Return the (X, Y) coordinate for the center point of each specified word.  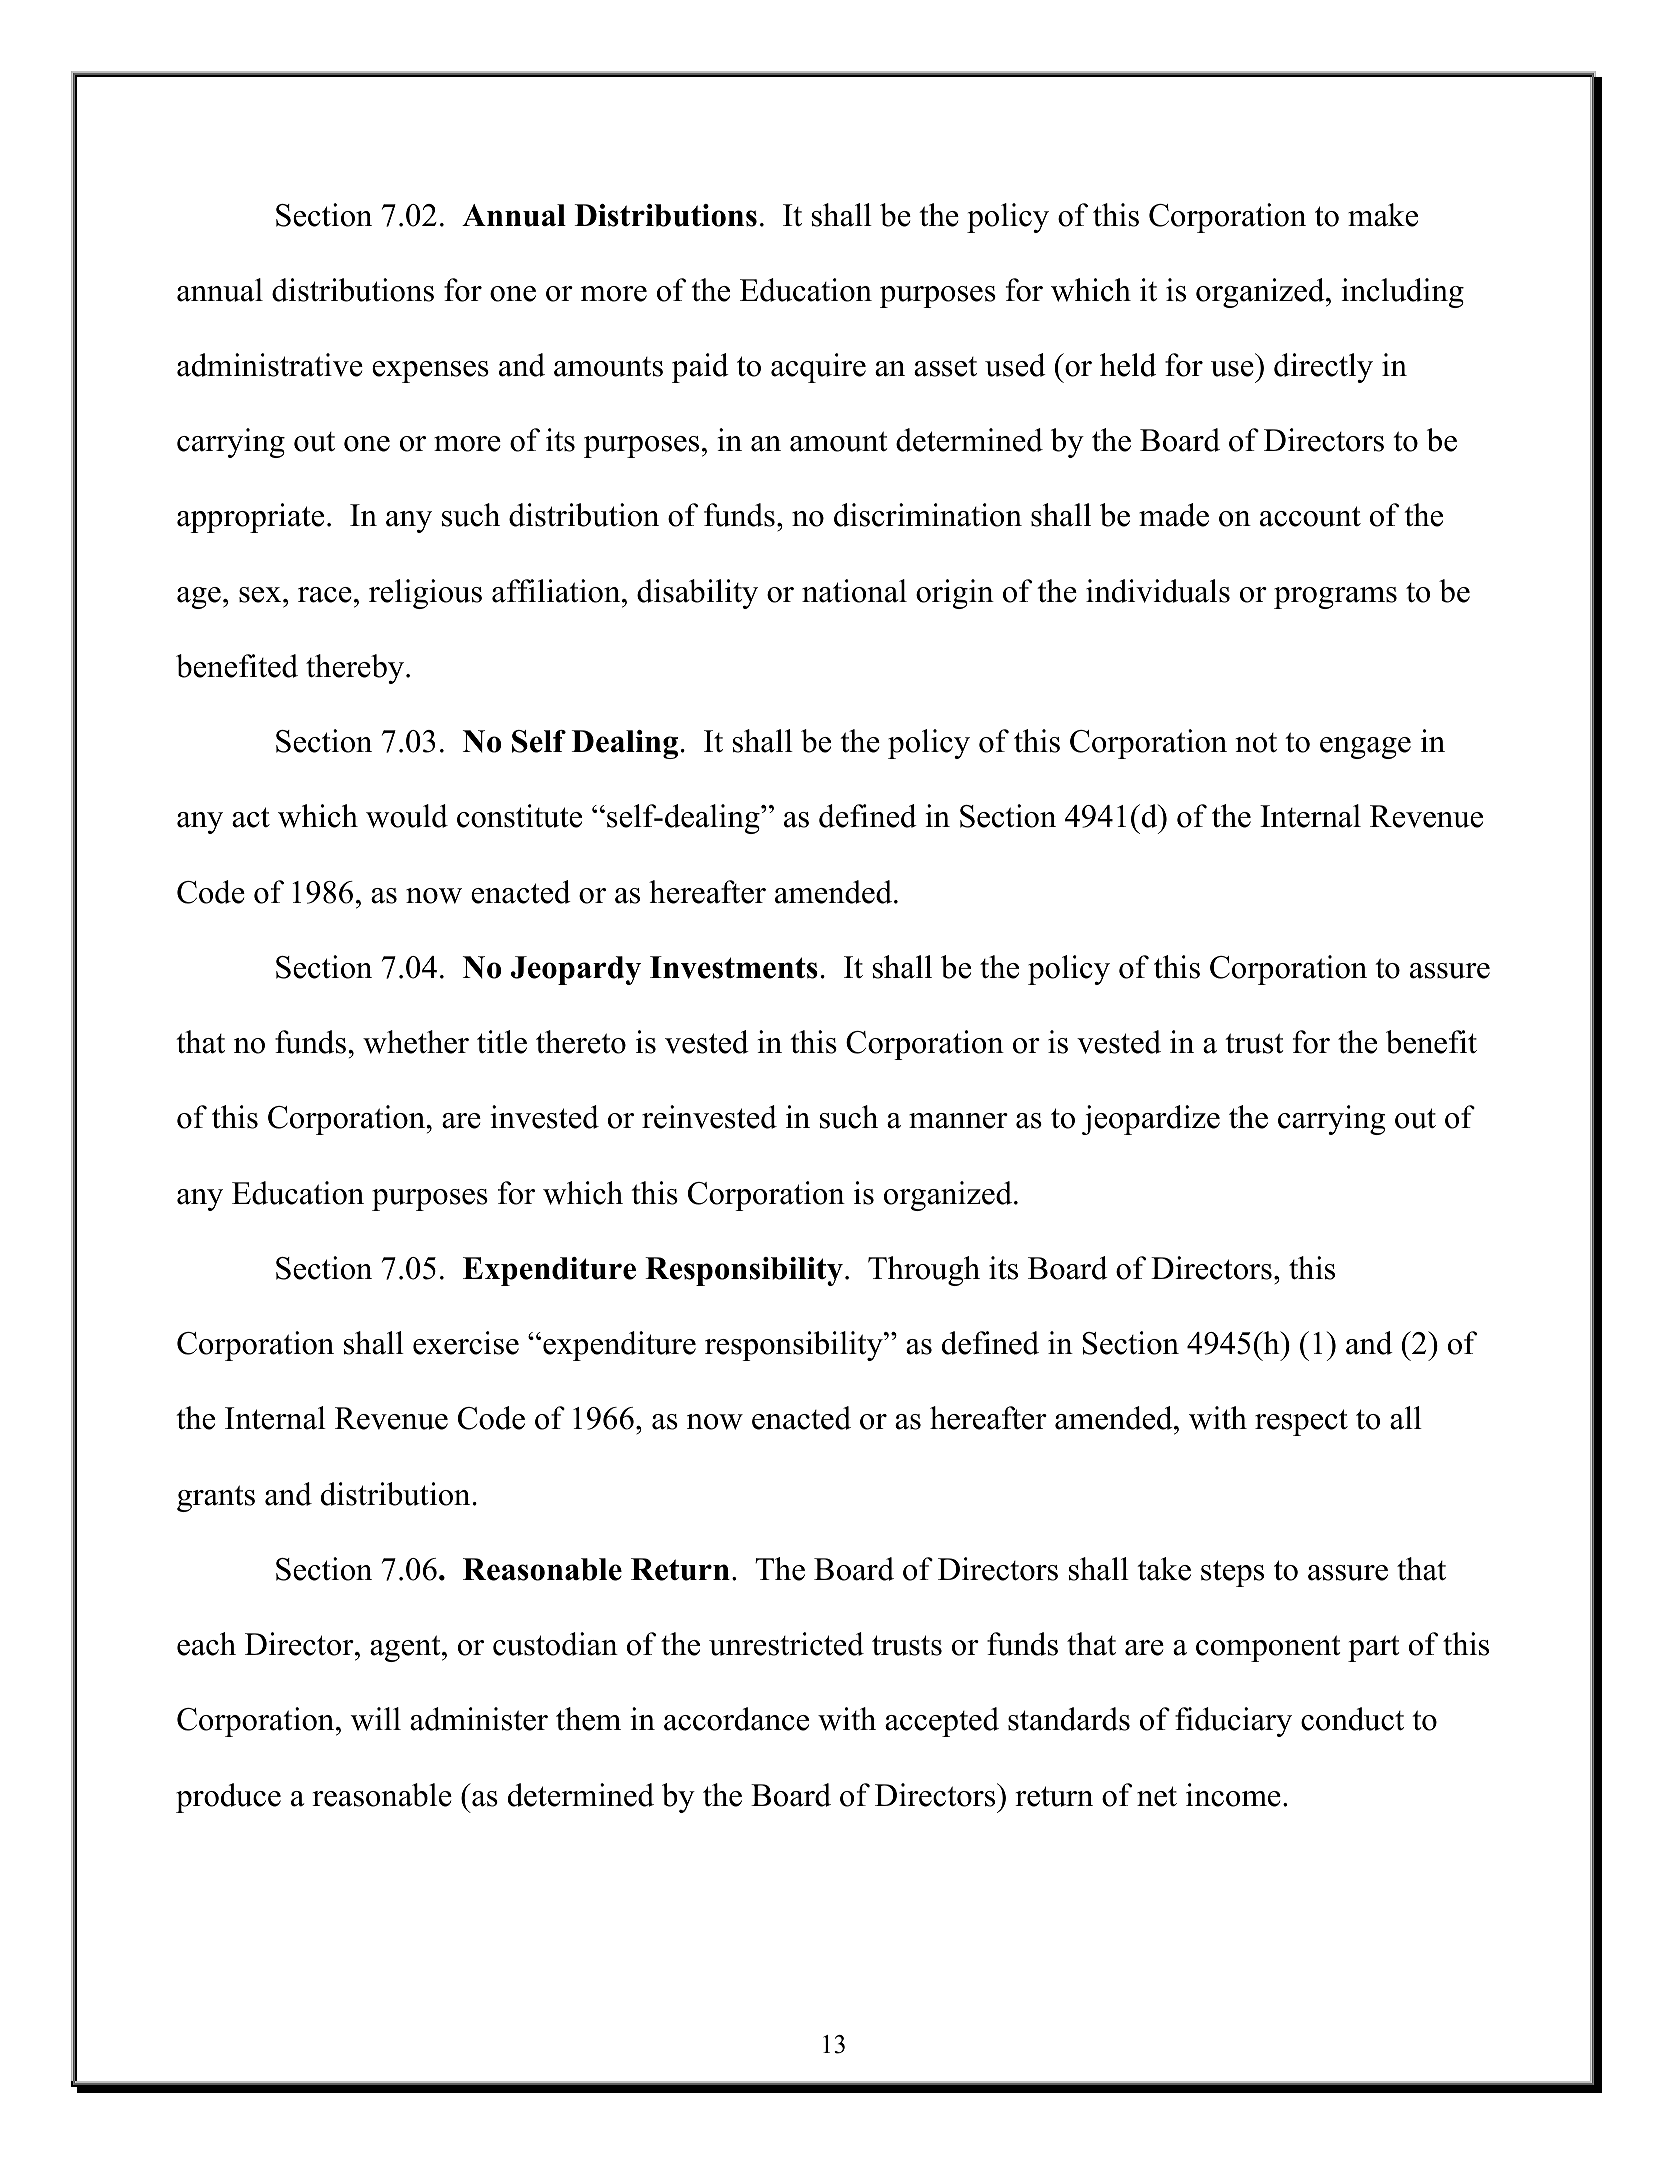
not (1256, 743)
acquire (818, 368)
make (1383, 215)
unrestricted (786, 1644)
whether (416, 1042)
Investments (734, 967)
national (854, 591)
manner (958, 1121)
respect (1301, 1422)
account (1310, 516)
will (376, 1719)
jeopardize (1151, 1120)
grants (216, 1498)
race (325, 595)
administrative (270, 365)
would (407, 816)
